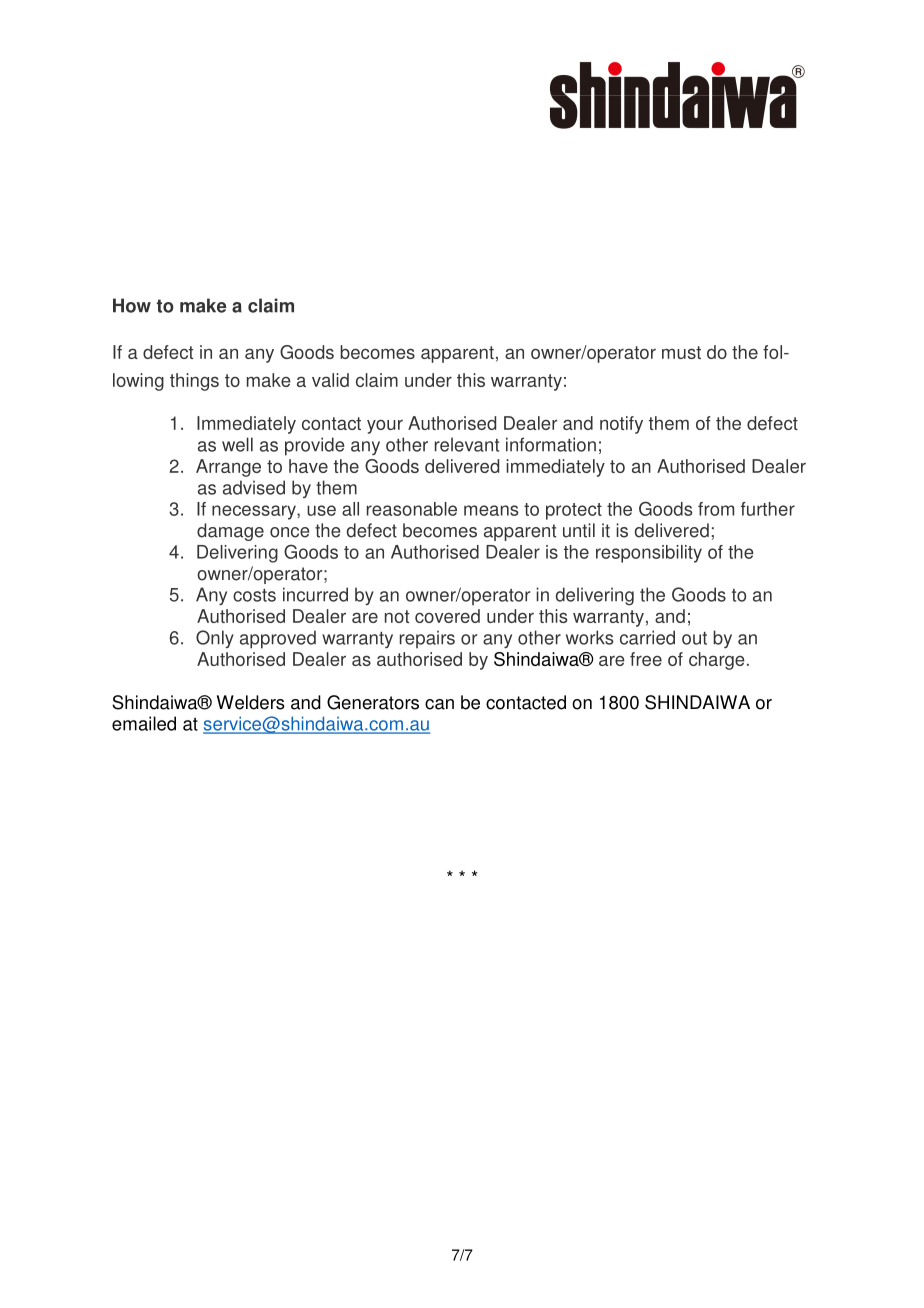  Describe the element at coordinates (255, 512) in the image. I see `necessary` at that location.
